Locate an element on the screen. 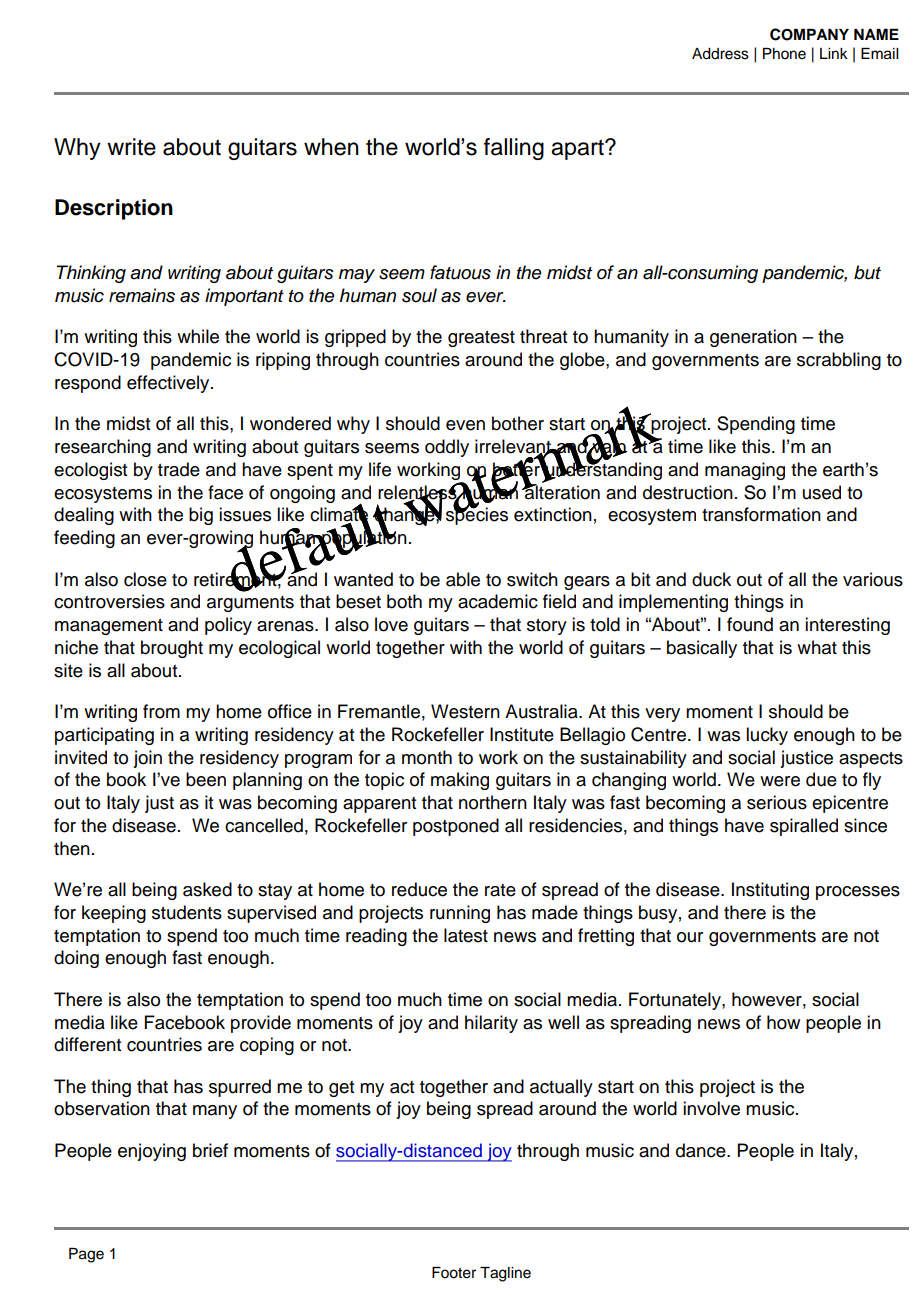 The height and width of the screenshot is (1308, 924). write is located at coordinates (131, 147).
